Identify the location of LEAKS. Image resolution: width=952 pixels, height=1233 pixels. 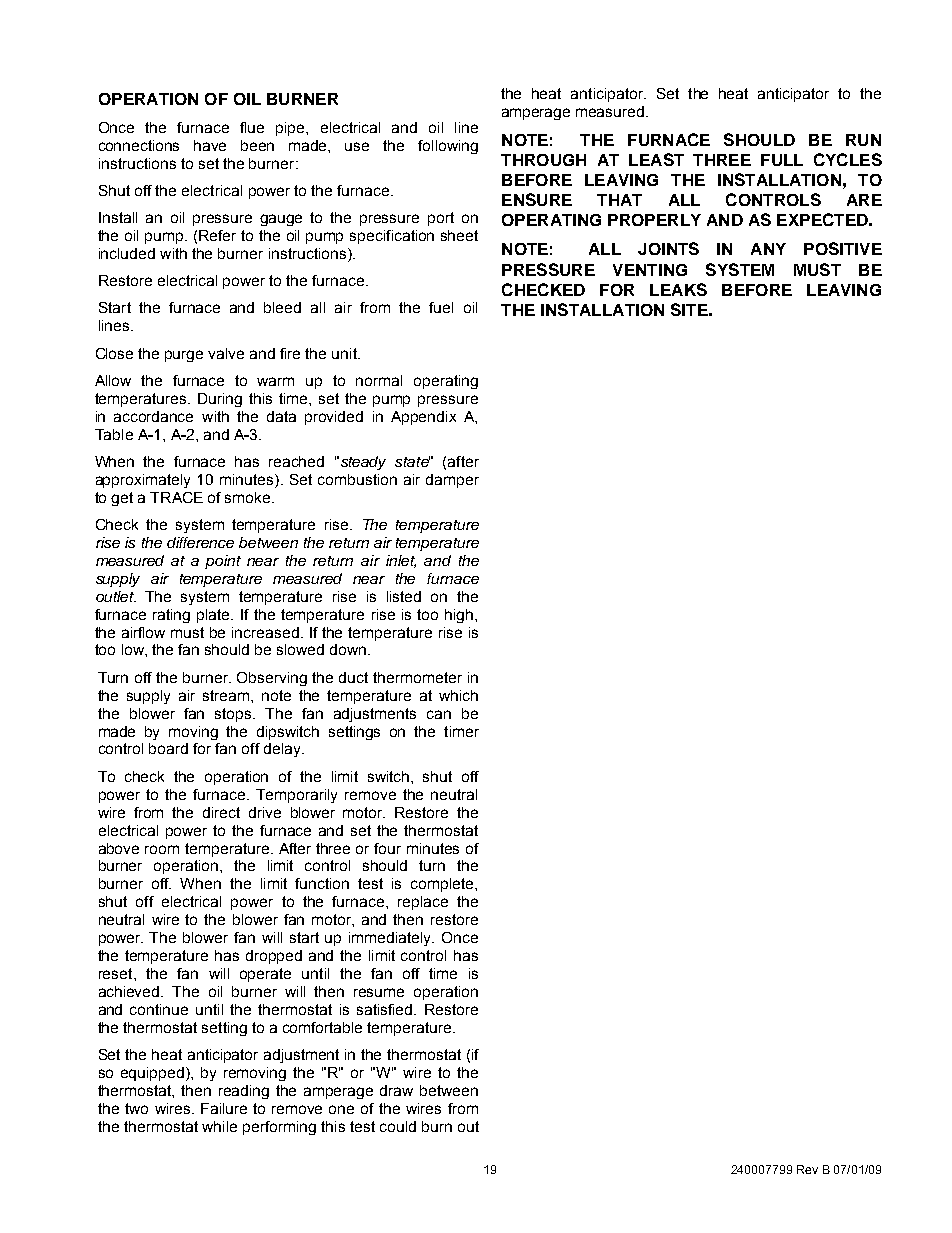
(678, 289).
